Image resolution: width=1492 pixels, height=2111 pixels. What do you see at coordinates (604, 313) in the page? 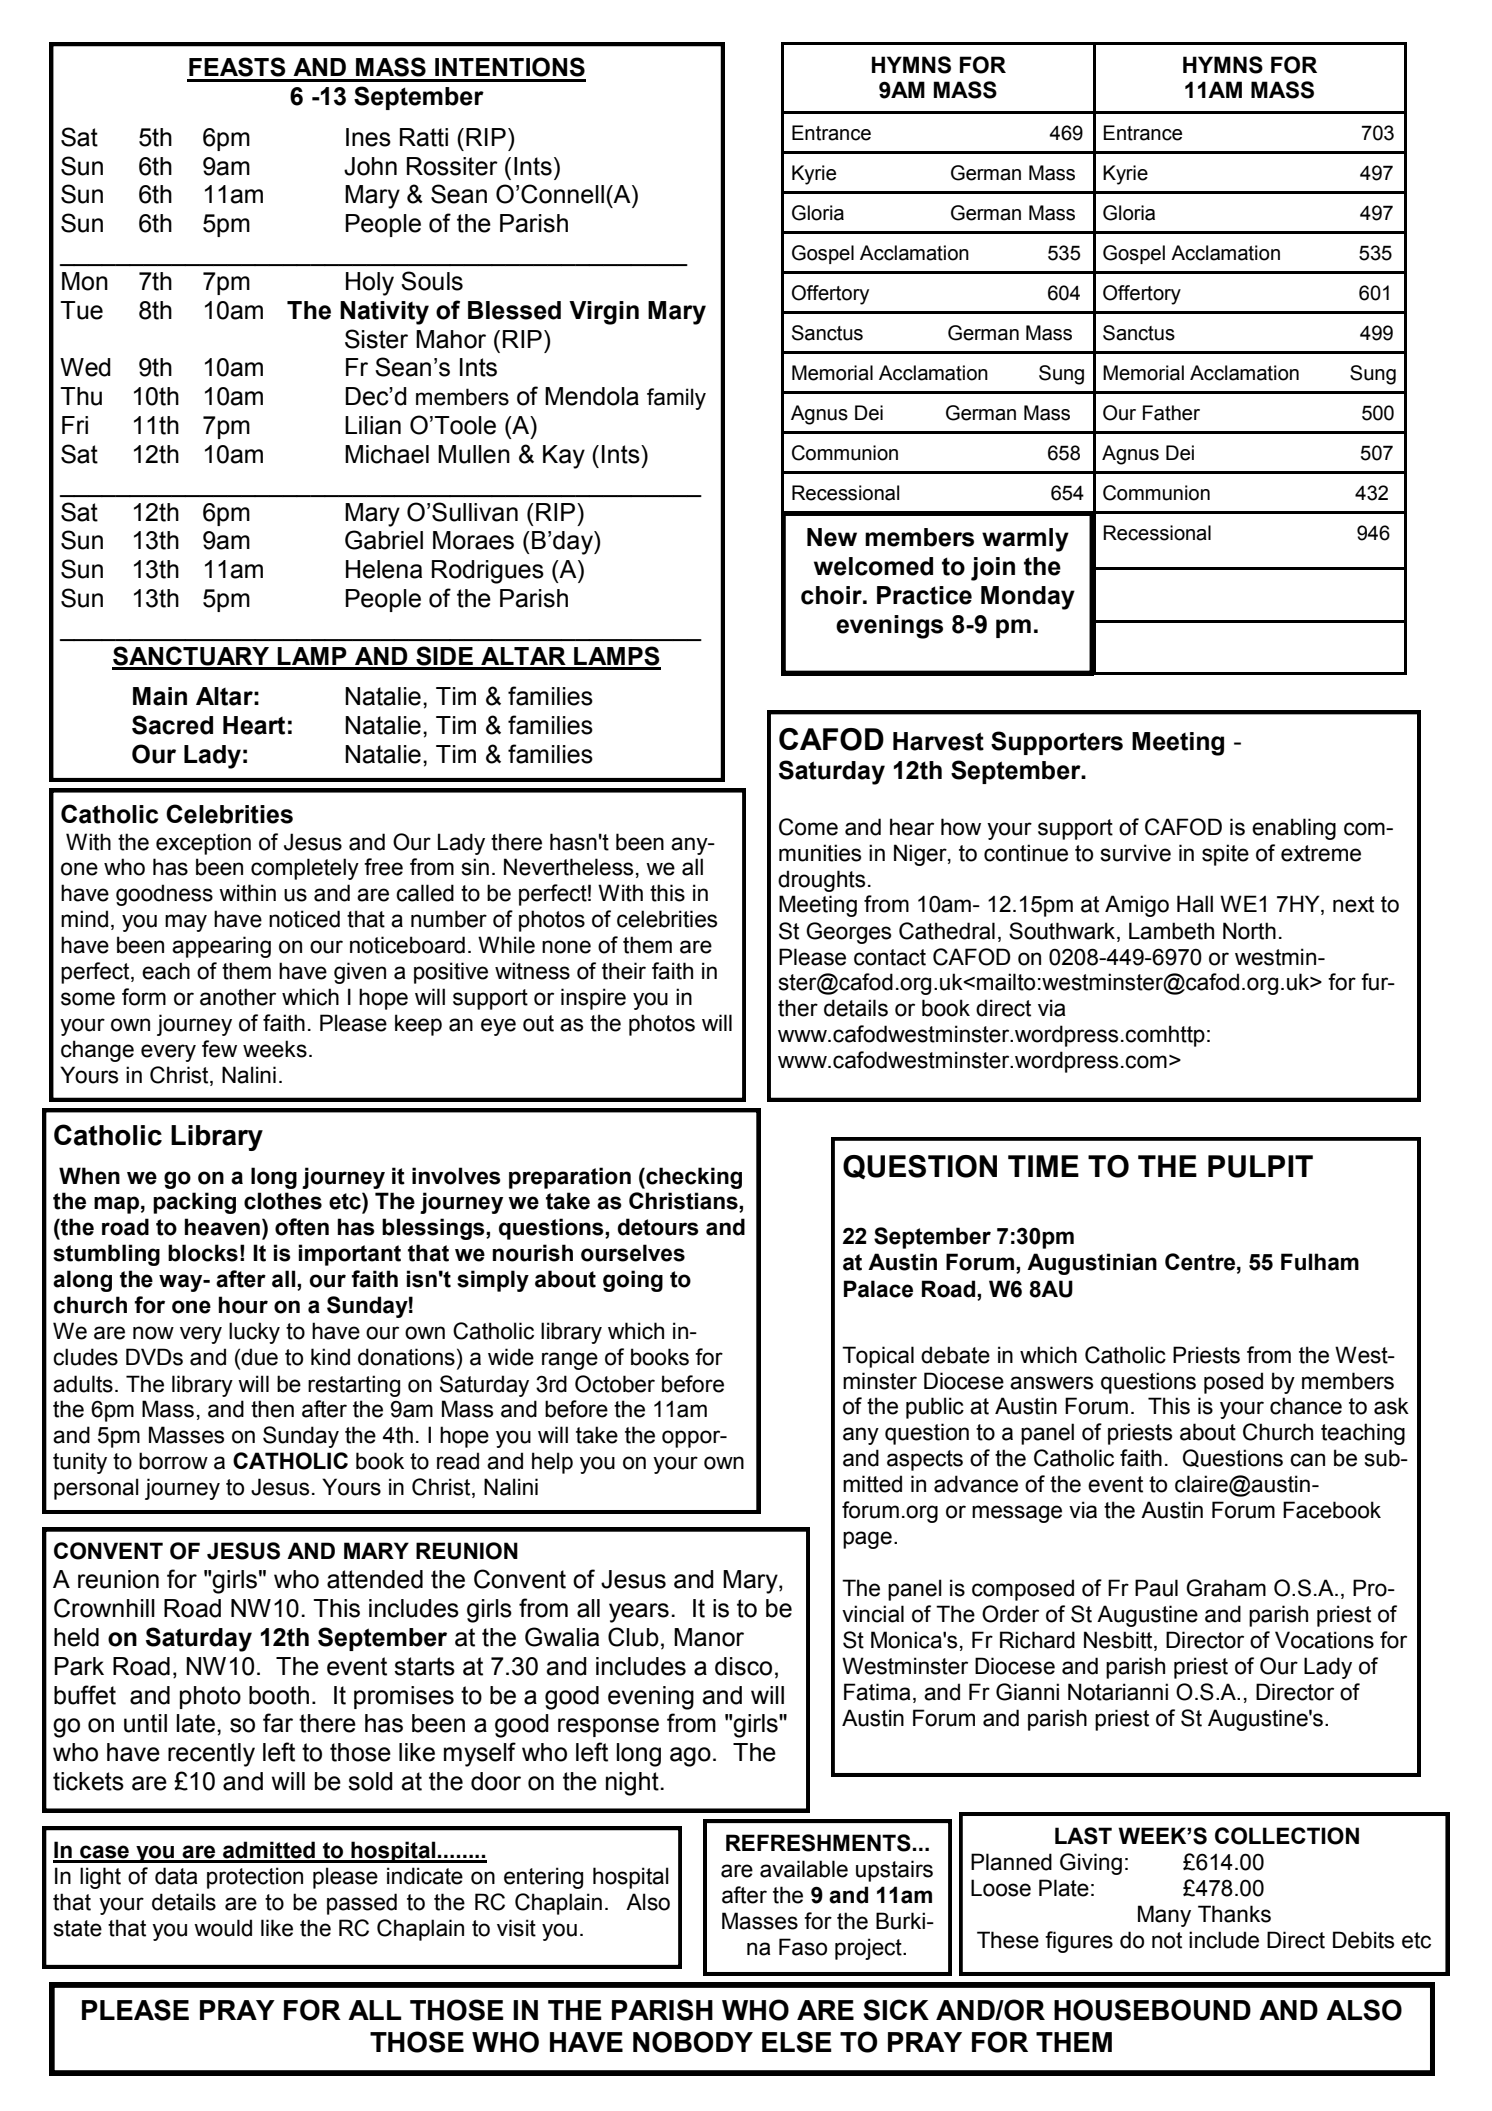
I see `Virgin` at bounding box center [604, 313].
